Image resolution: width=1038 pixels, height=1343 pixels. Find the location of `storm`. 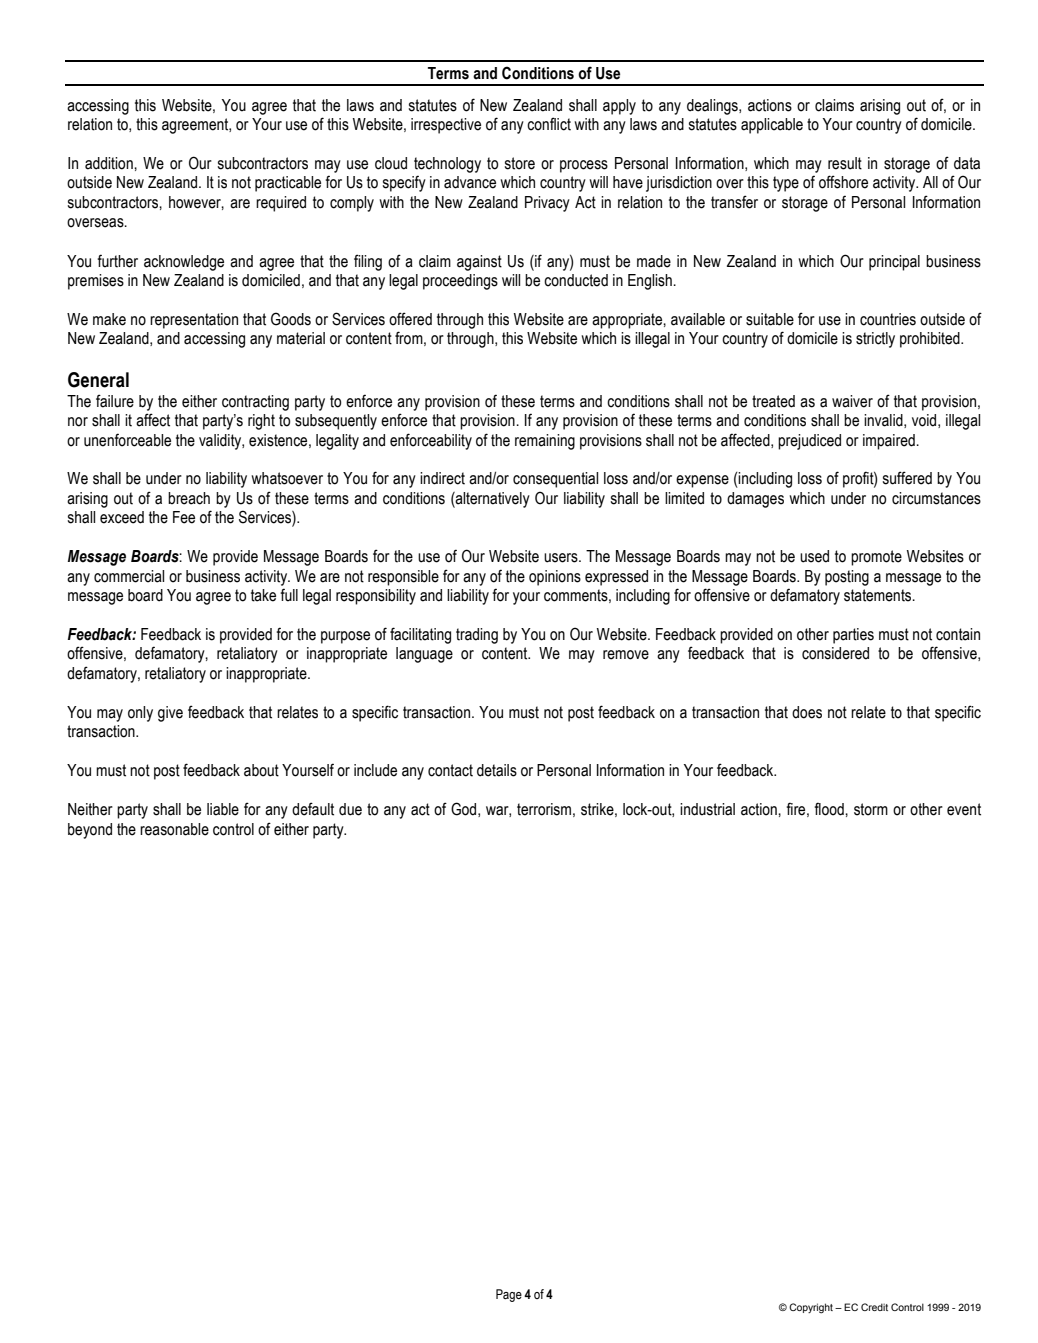

storm is located at coordinates (871, 809).
